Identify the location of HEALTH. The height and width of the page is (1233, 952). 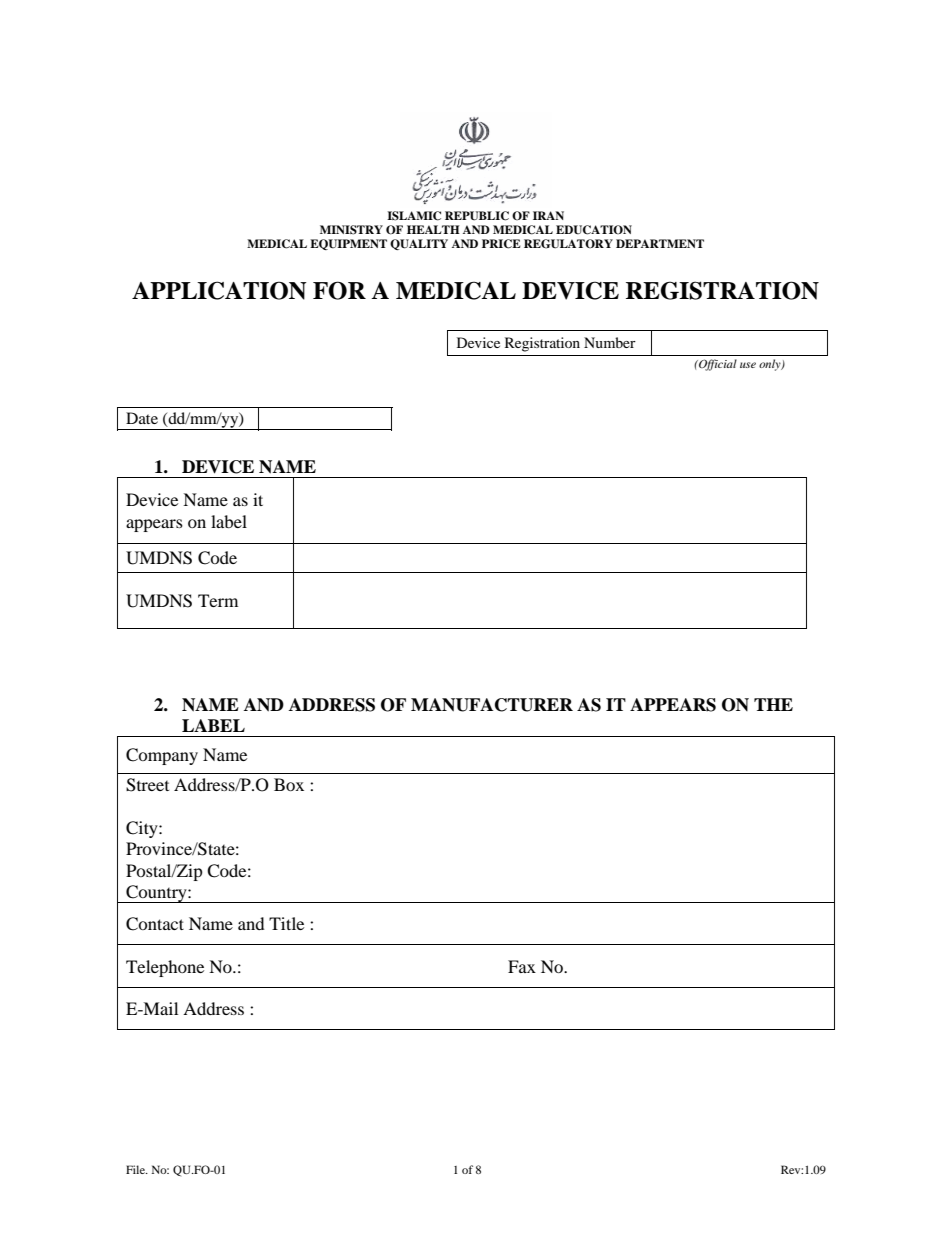
(433, 229).
